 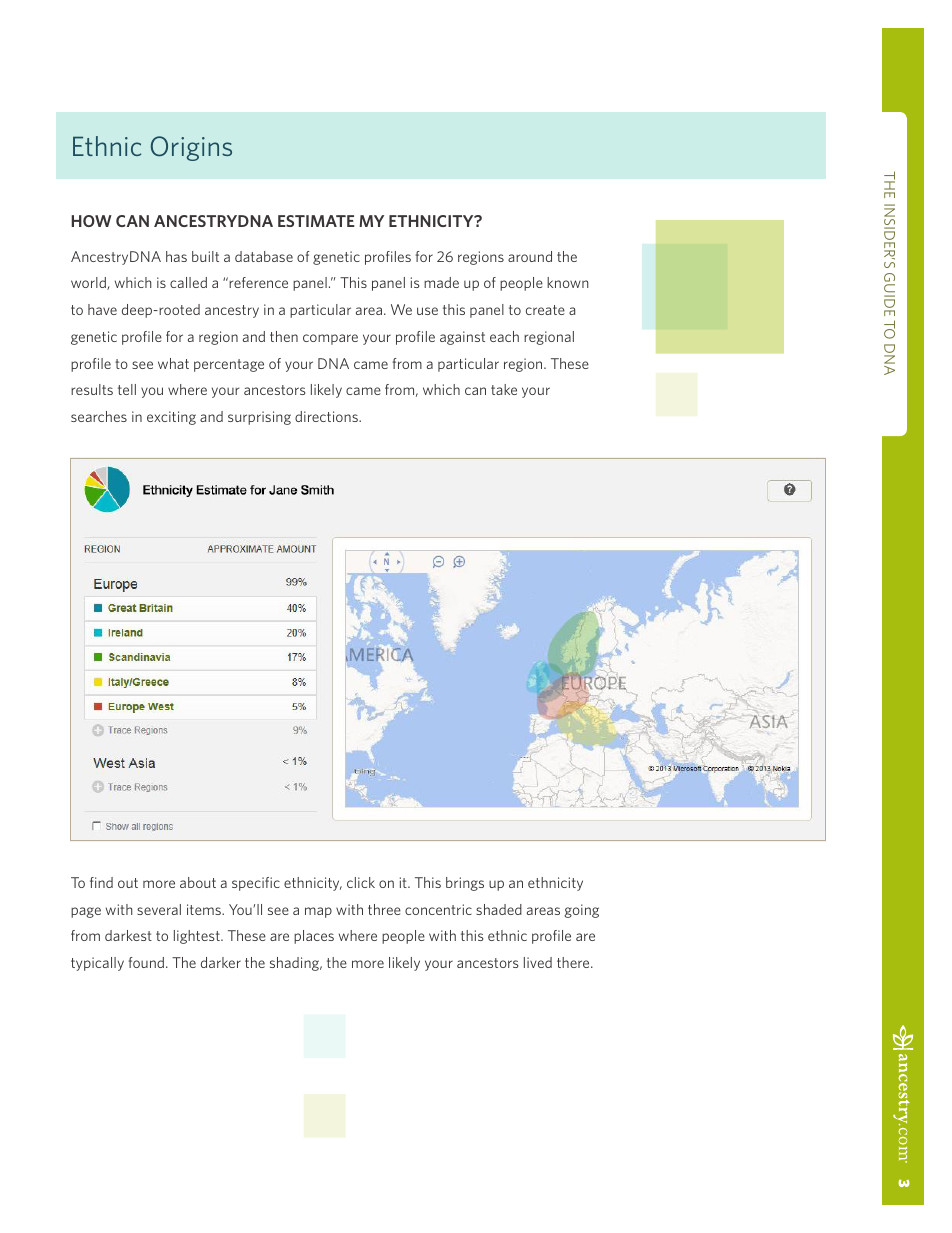 What do you see at coordinates (191, 148) in the screenshot?
I see `Origins` at bounding box center [191, 148].
